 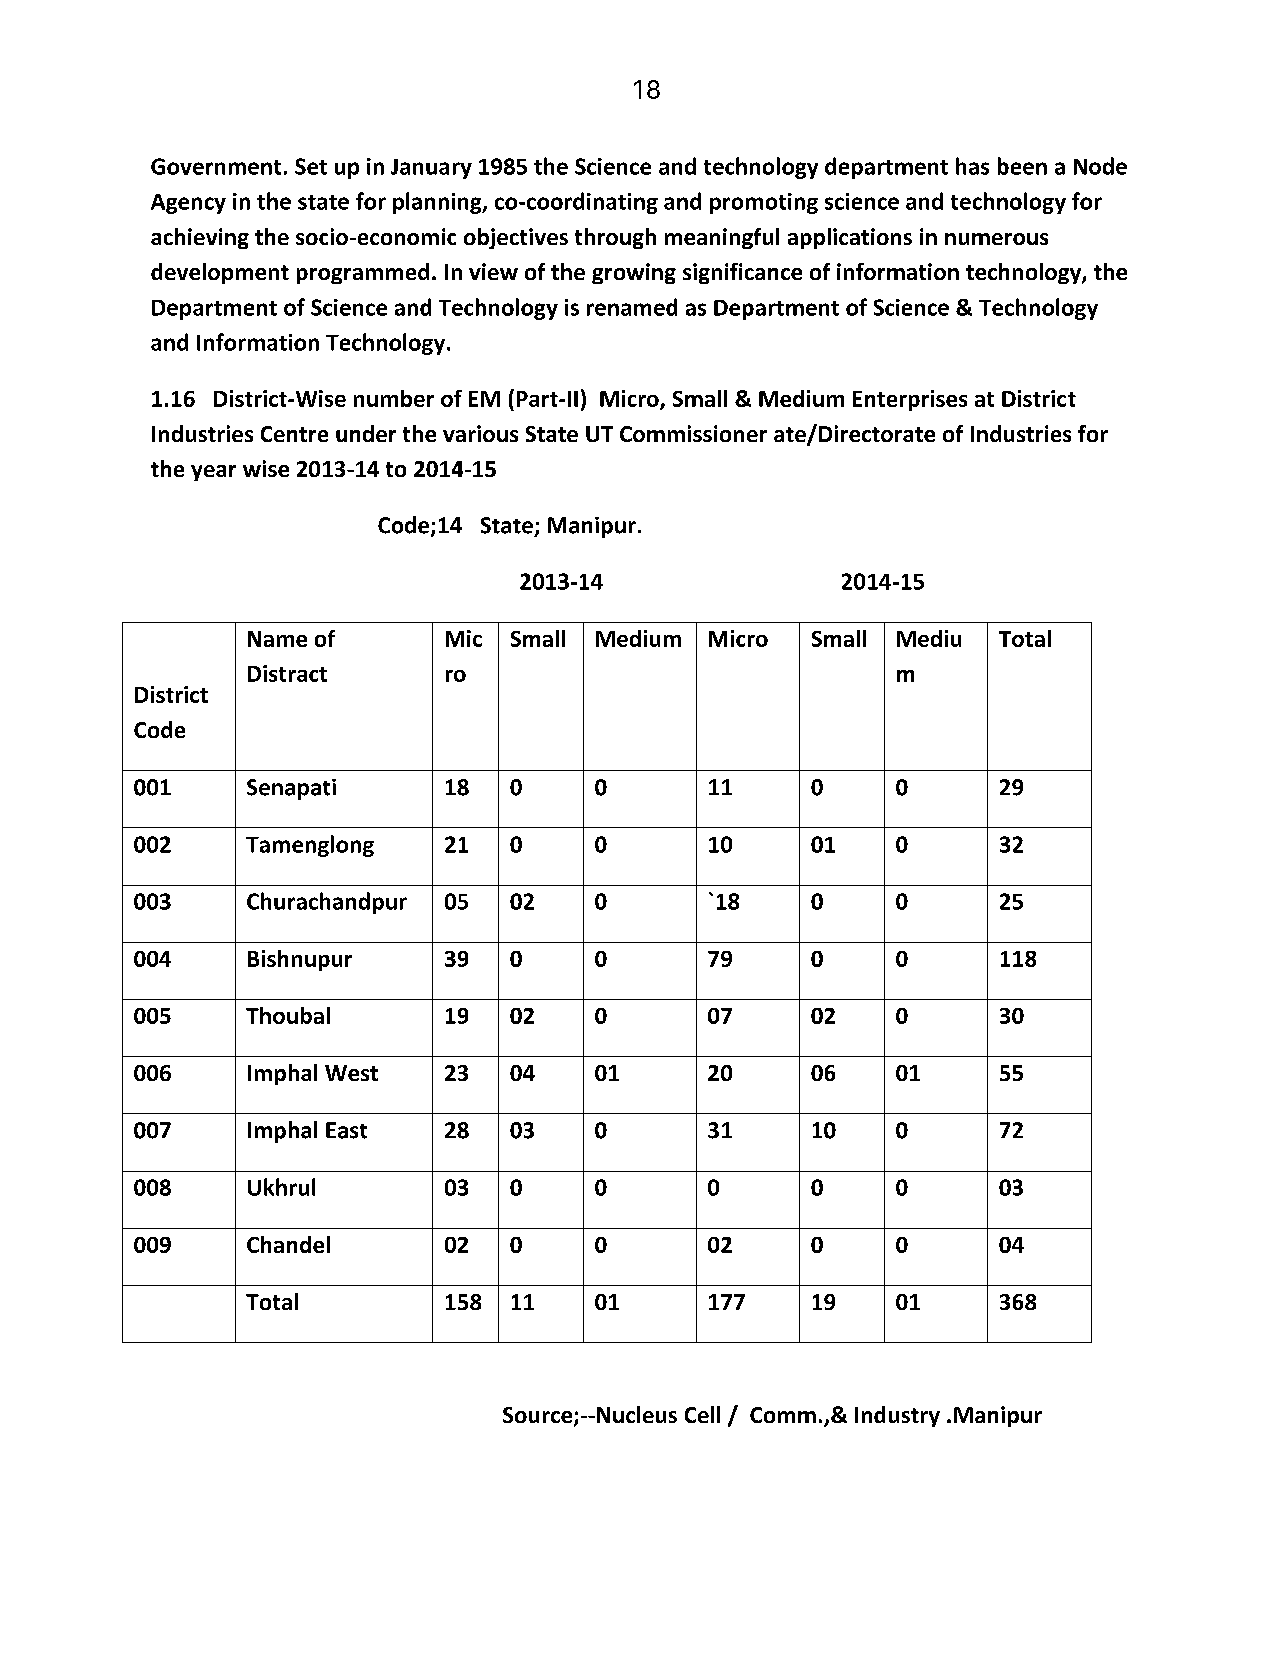 I want to click on through, so click(x=615, y=238).
